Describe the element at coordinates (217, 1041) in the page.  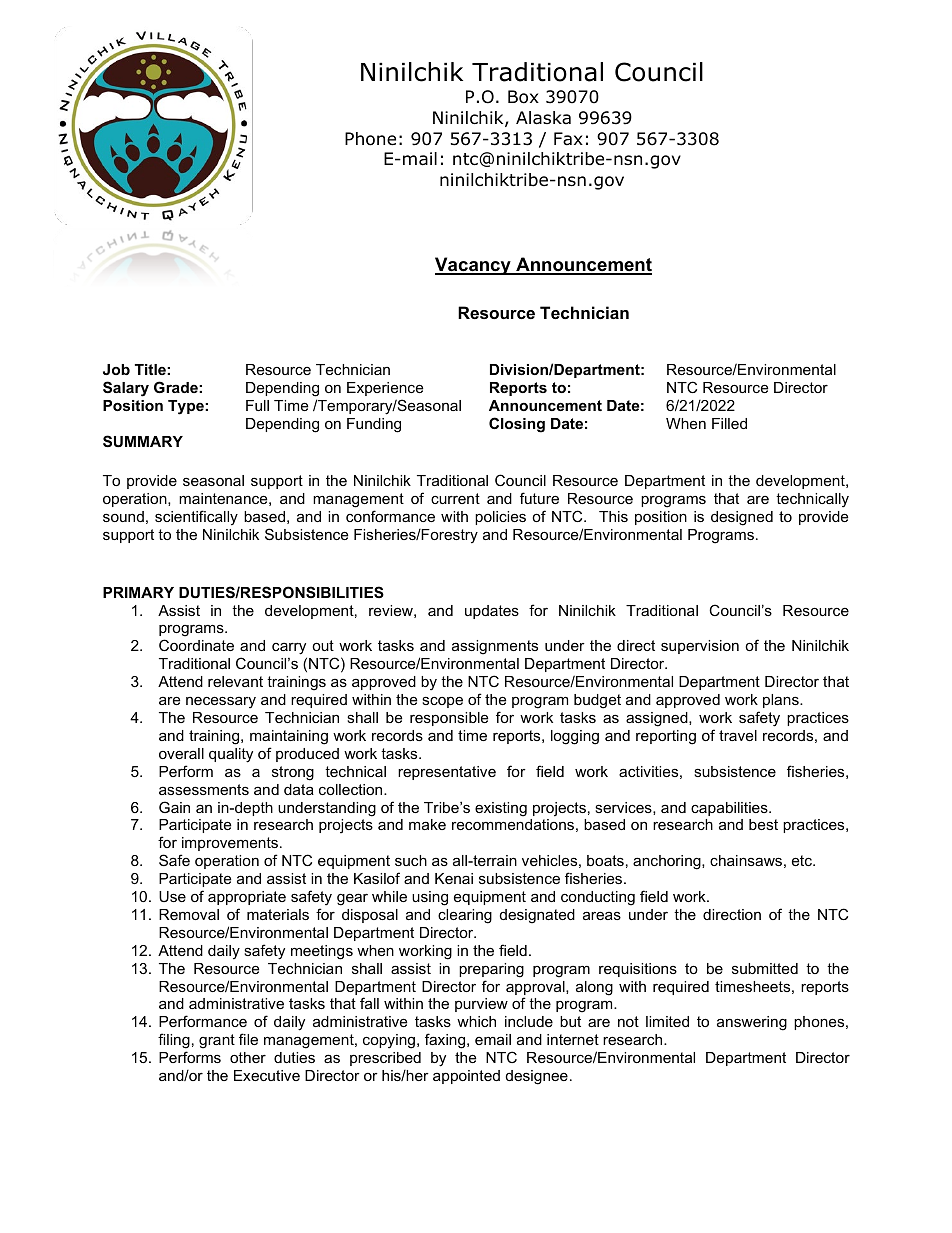
I see `grant` at that location.
